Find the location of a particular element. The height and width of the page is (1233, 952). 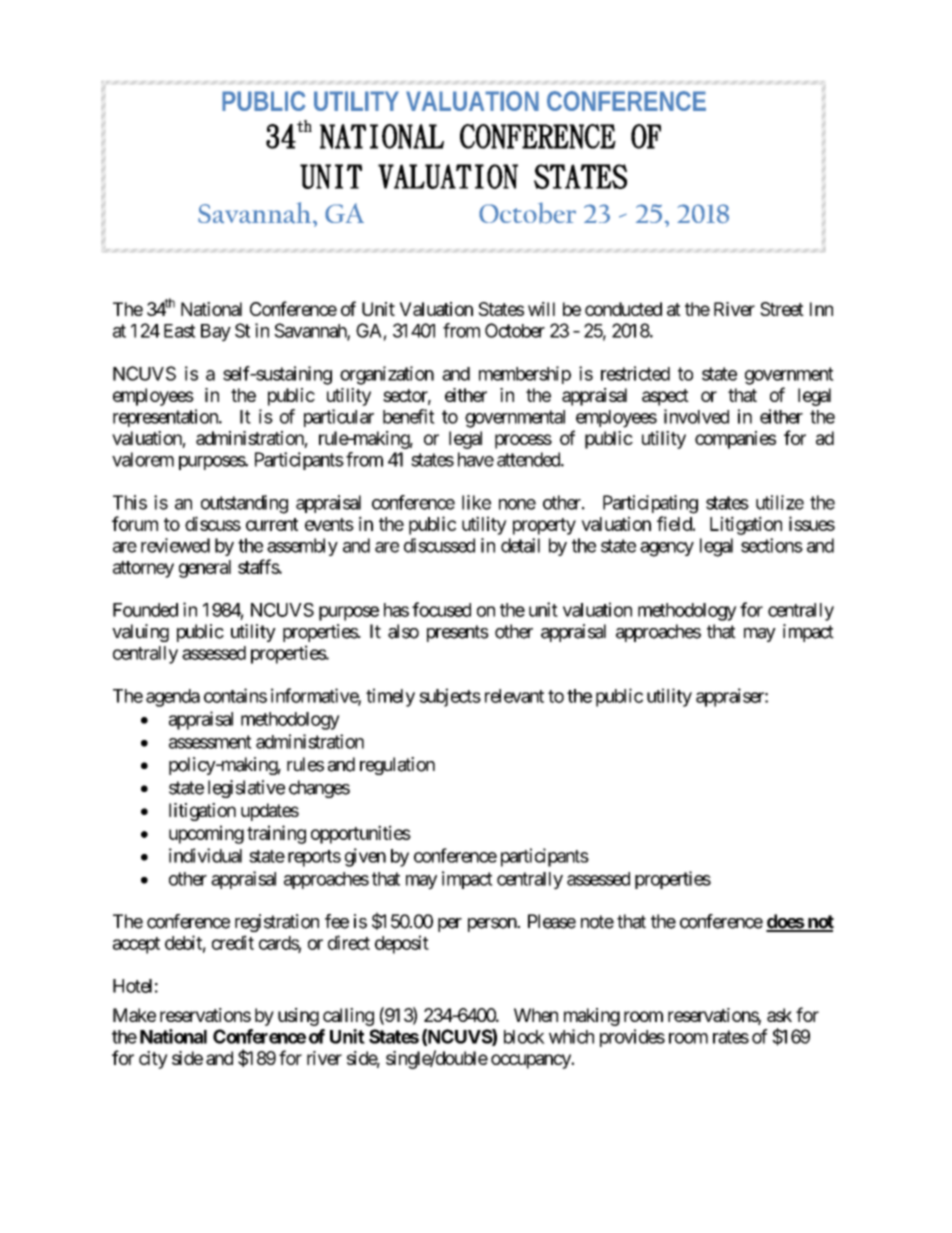

relevant is located at coordinates (514, 696).
